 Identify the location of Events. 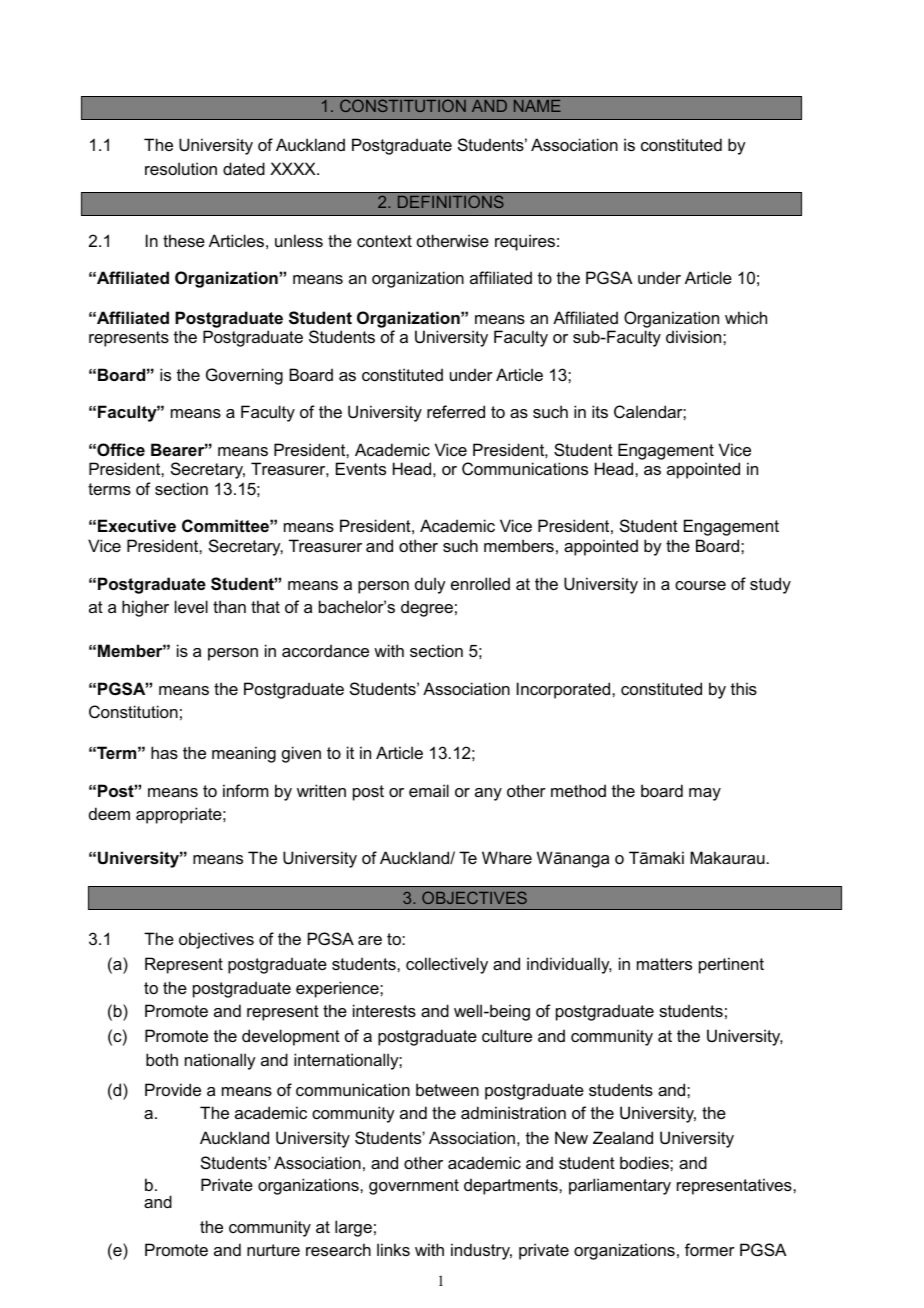
(361, 468).
